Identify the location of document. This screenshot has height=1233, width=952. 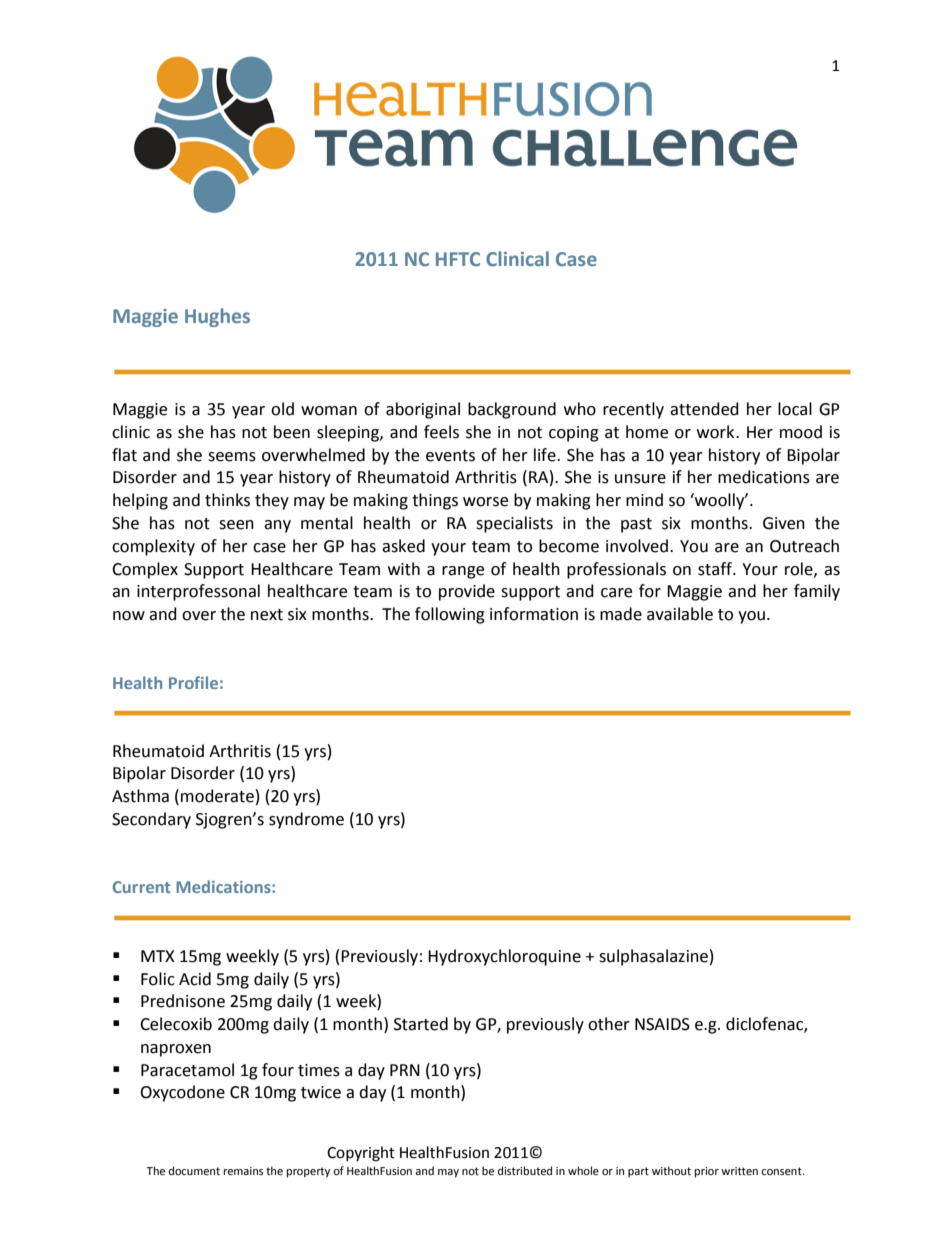
(194, 1171).
